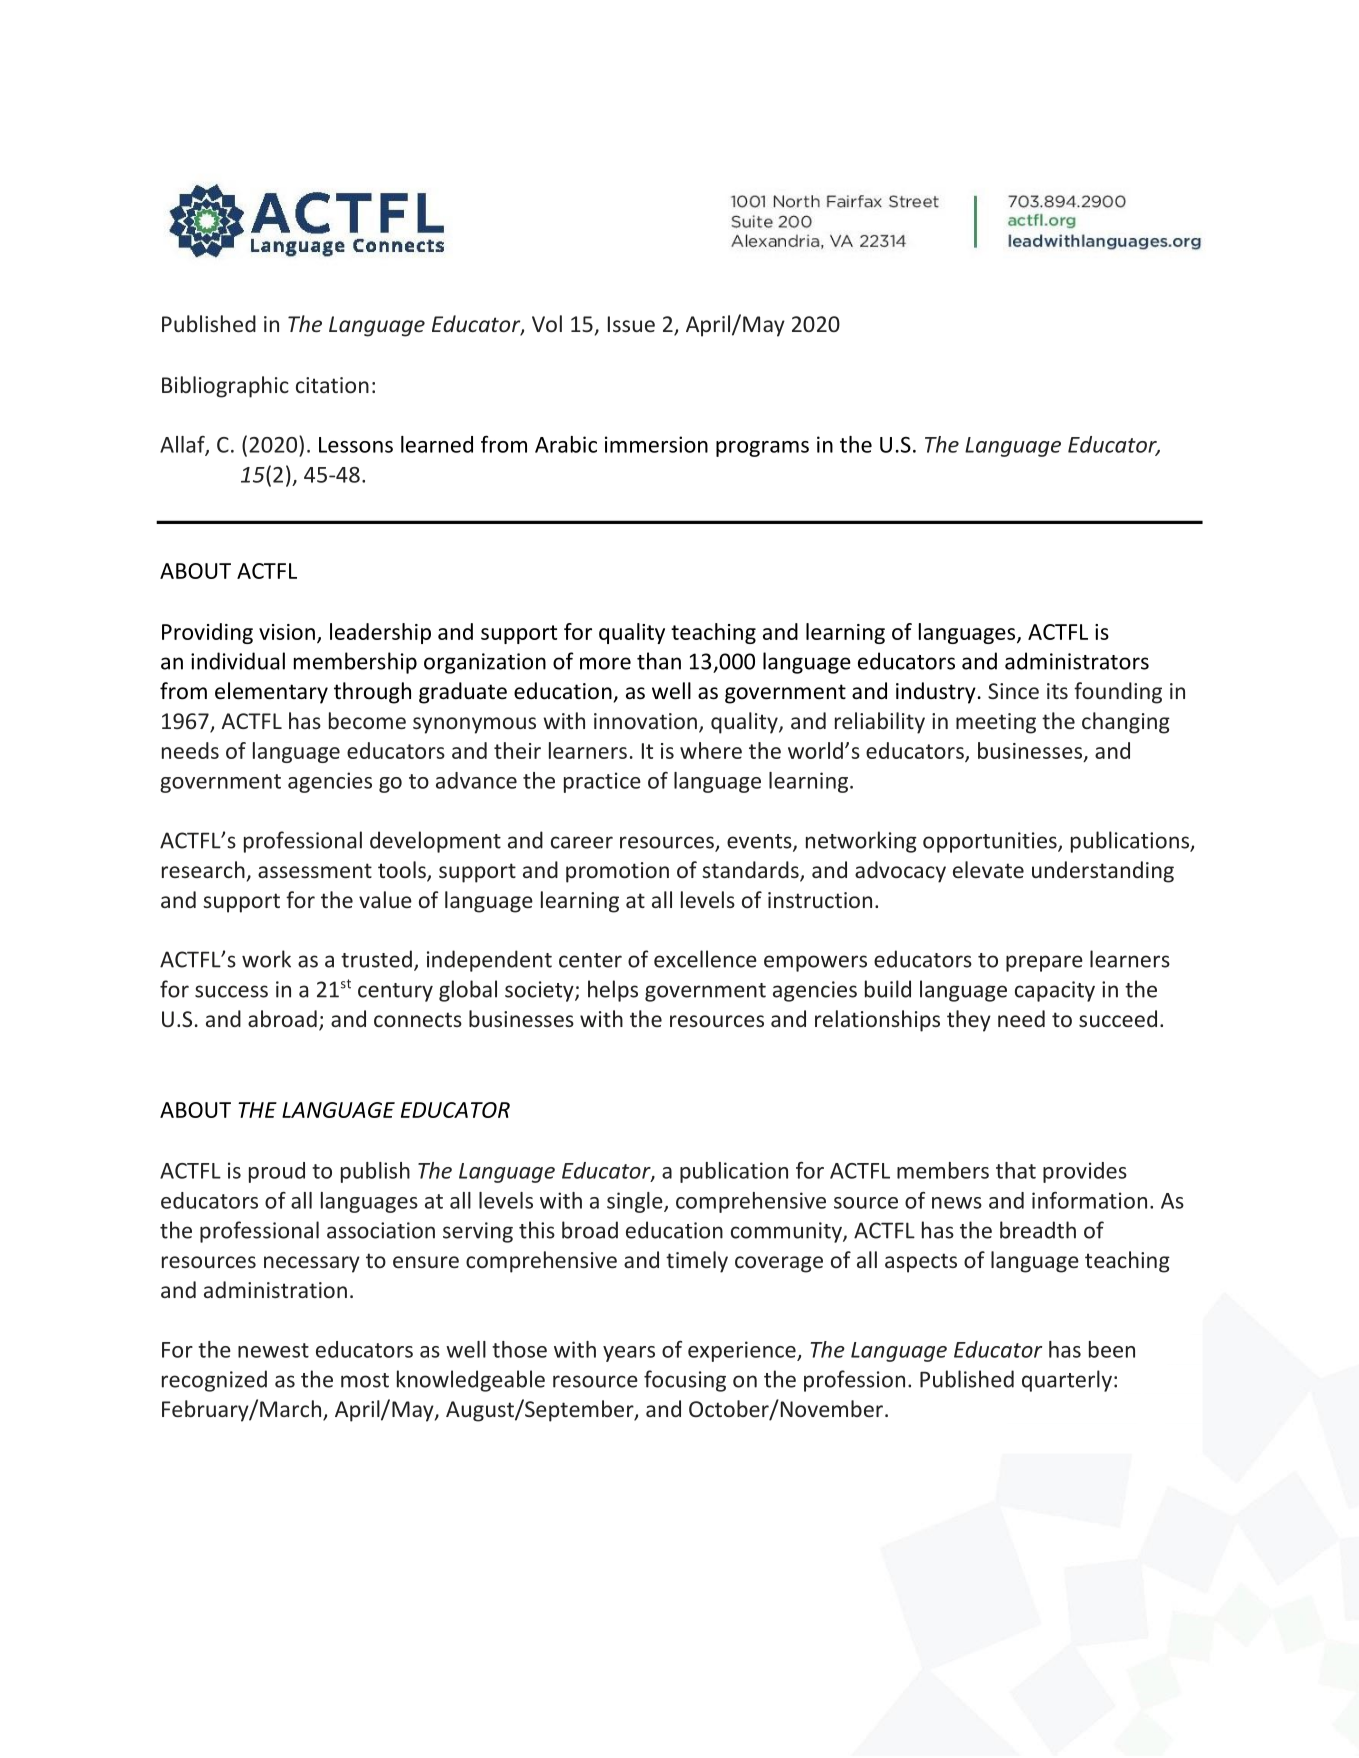 Image resolution: width=1359 pixels, height=1758 pixels. I want to click on assessment, so click(315, 871).
